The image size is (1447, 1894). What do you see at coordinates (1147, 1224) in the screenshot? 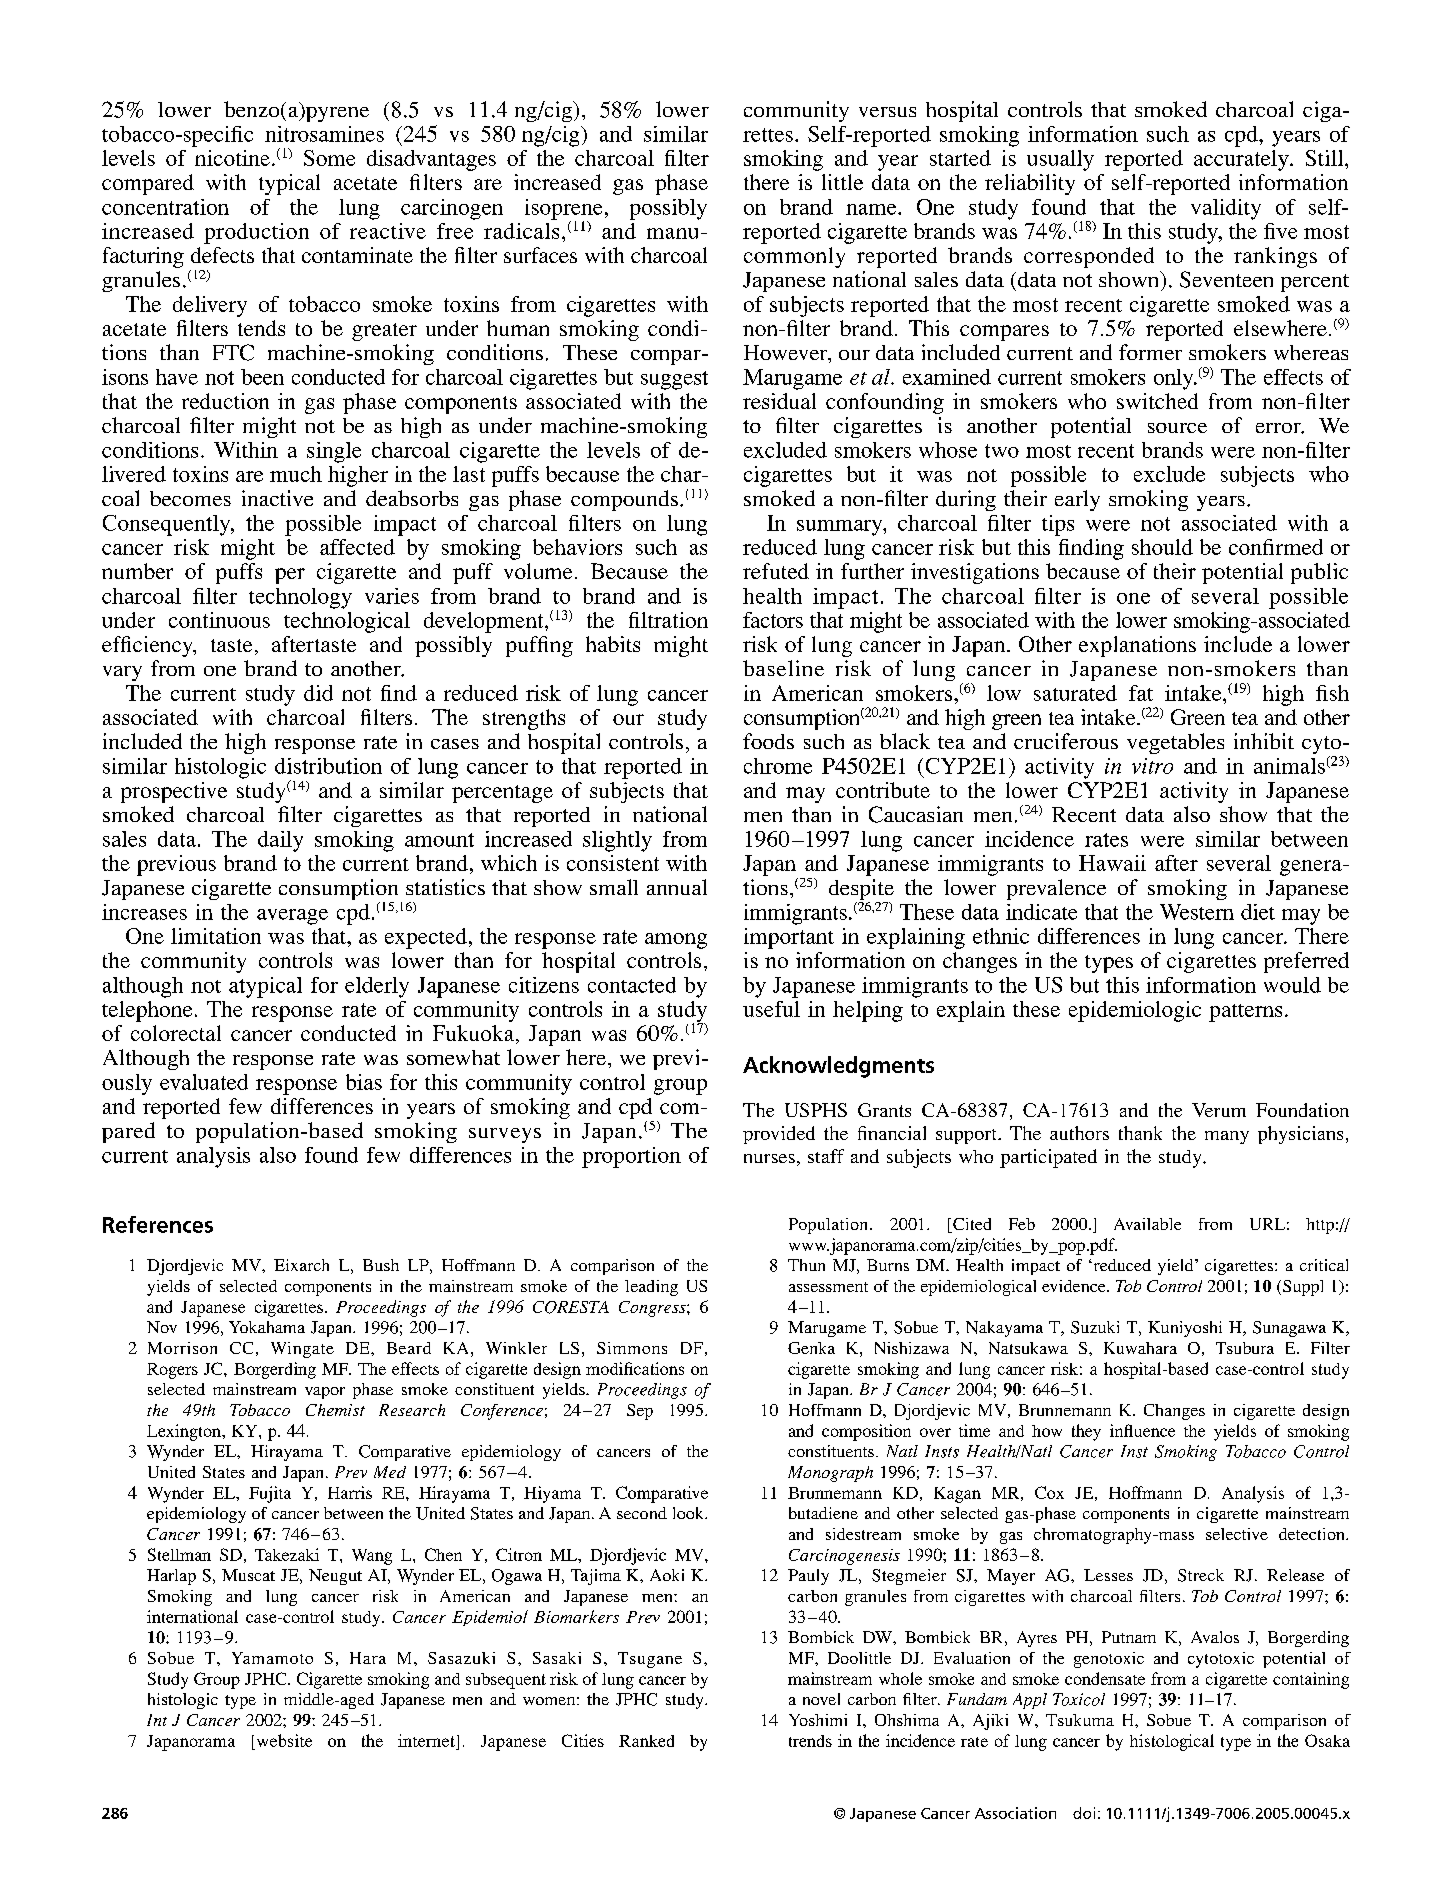
I see `Available` at bounding box center [1147, 1224].
